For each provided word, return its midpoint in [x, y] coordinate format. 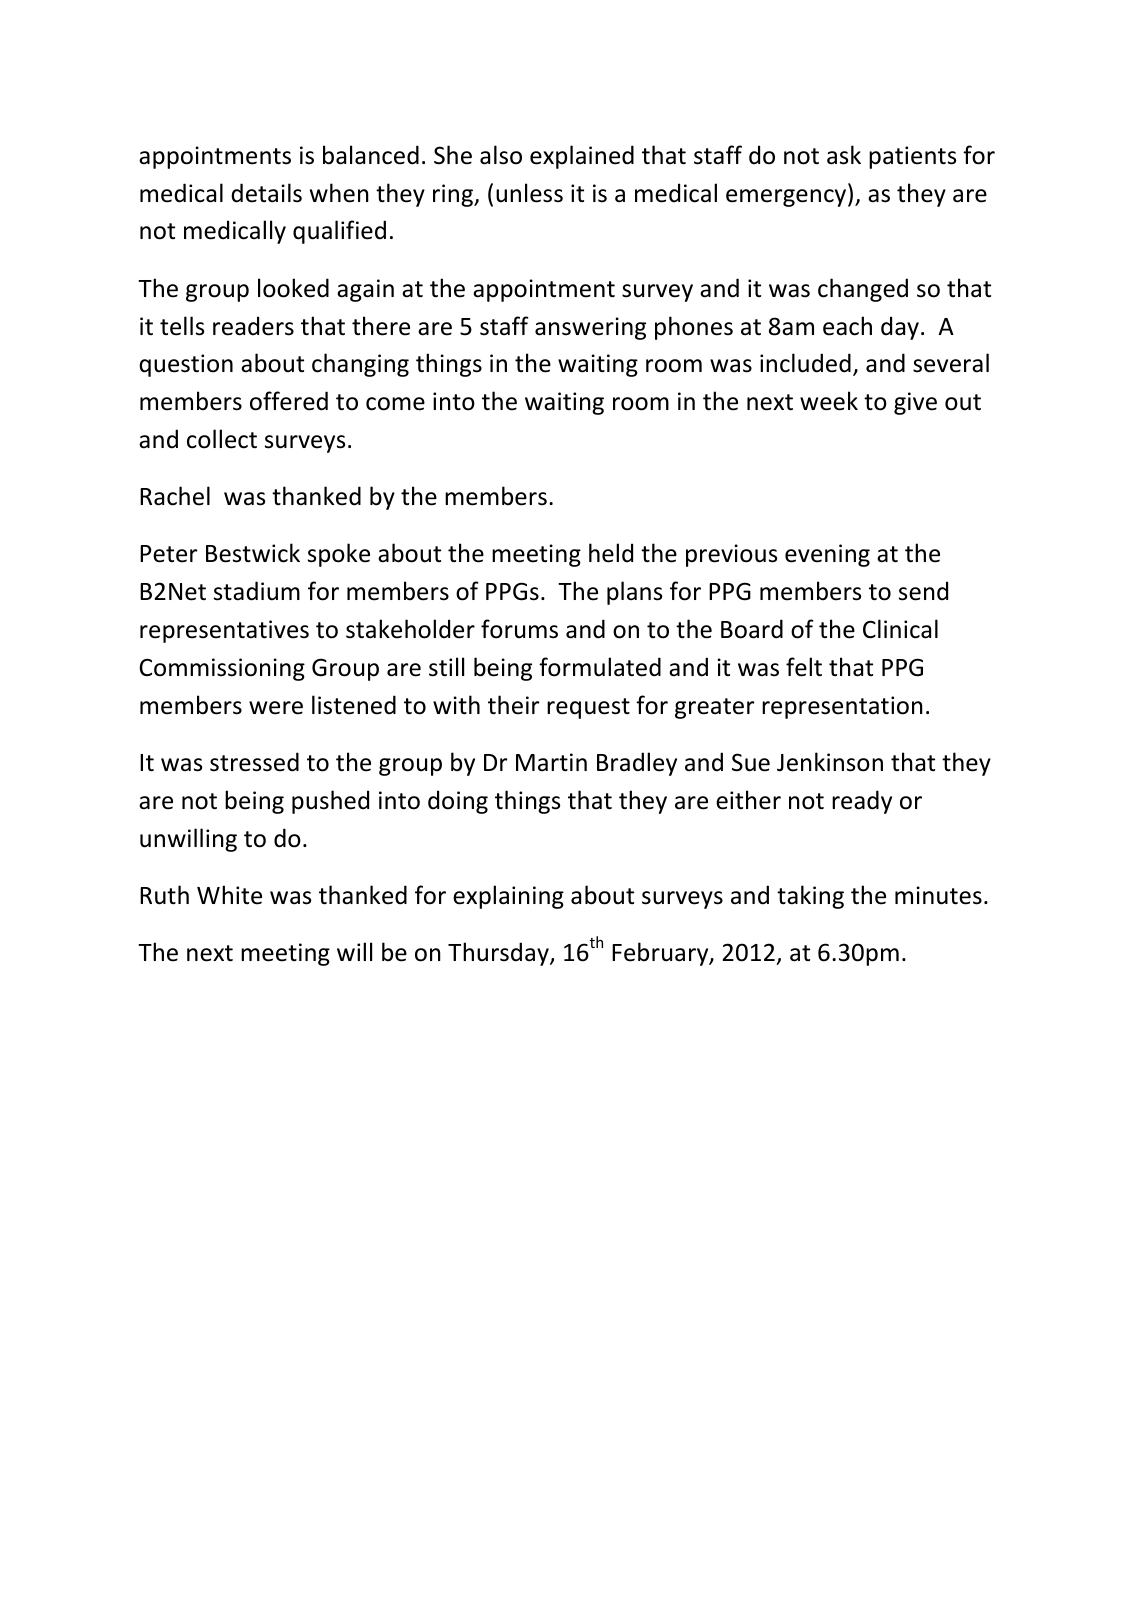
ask [844, 155]
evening [827, 555]
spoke [339, 555]
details [266, 193]
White [229, 895]
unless [529, 193]
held [611, 553]
